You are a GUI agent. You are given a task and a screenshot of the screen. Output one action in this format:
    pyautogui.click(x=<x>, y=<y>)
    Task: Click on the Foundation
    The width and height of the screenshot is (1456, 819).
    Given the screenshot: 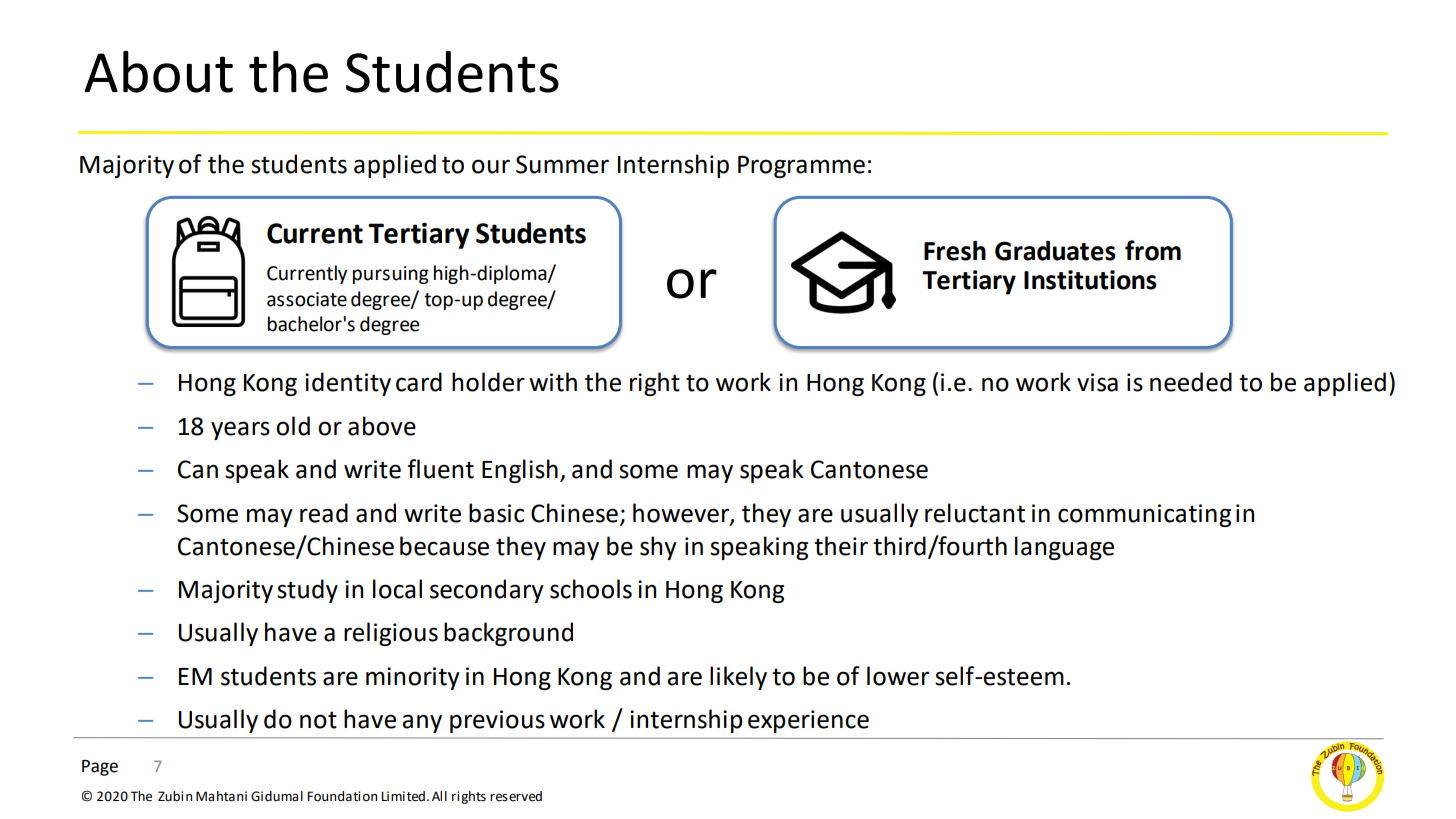 What is the action you would take?
    pyautogui.click(x=342, y=796)
